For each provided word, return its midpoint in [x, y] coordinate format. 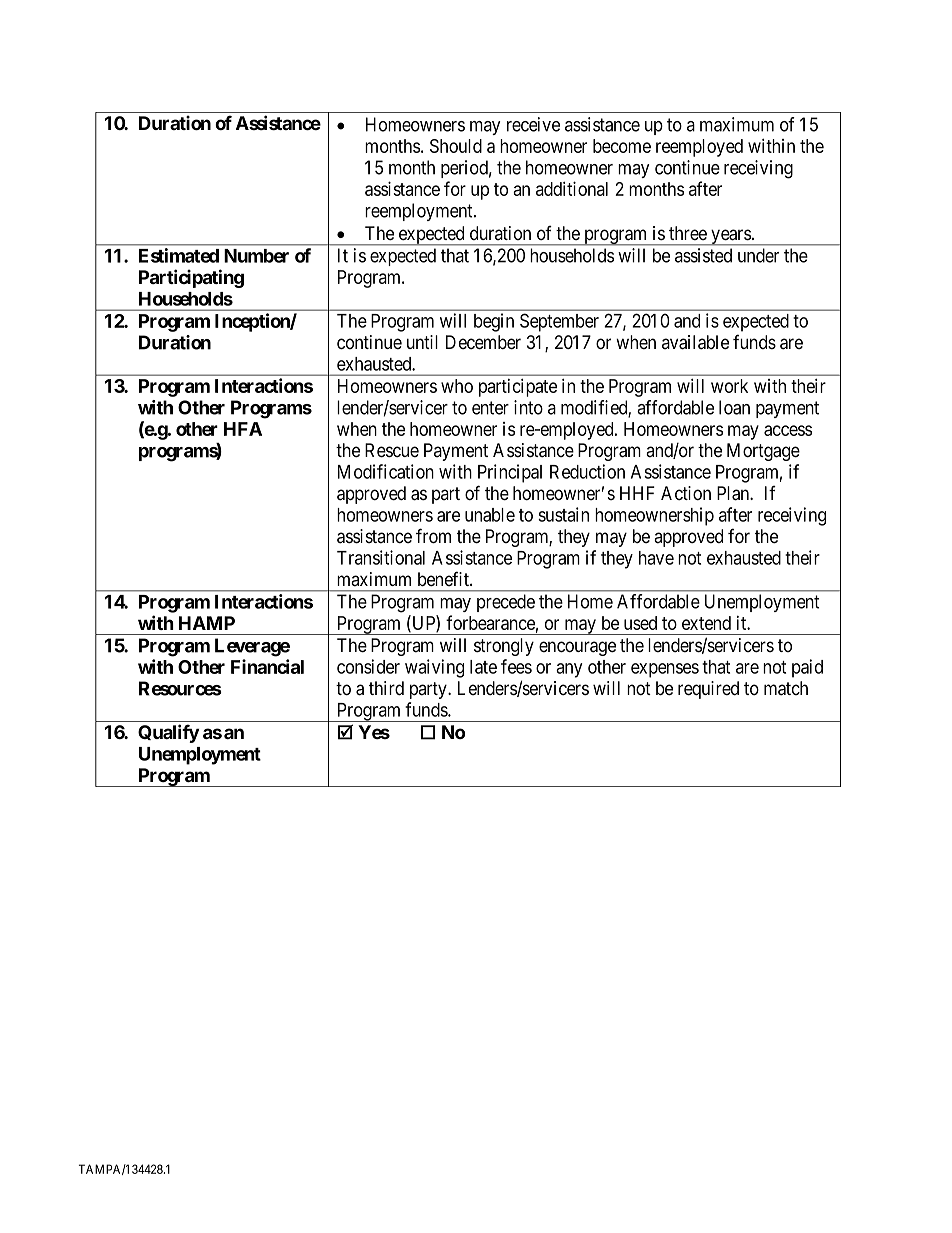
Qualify [168, 733]
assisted [703, 255]
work [729, 386]
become [622, 146]
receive [533, 124]
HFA [243, 429]
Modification [386, 471]
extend [706, 623]
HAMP [207, 623]
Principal [510, 473]
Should [456, 146]
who [457, 386]
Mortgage [763, 452]
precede [506, 603]
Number [256, 256]
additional [572, 188]
